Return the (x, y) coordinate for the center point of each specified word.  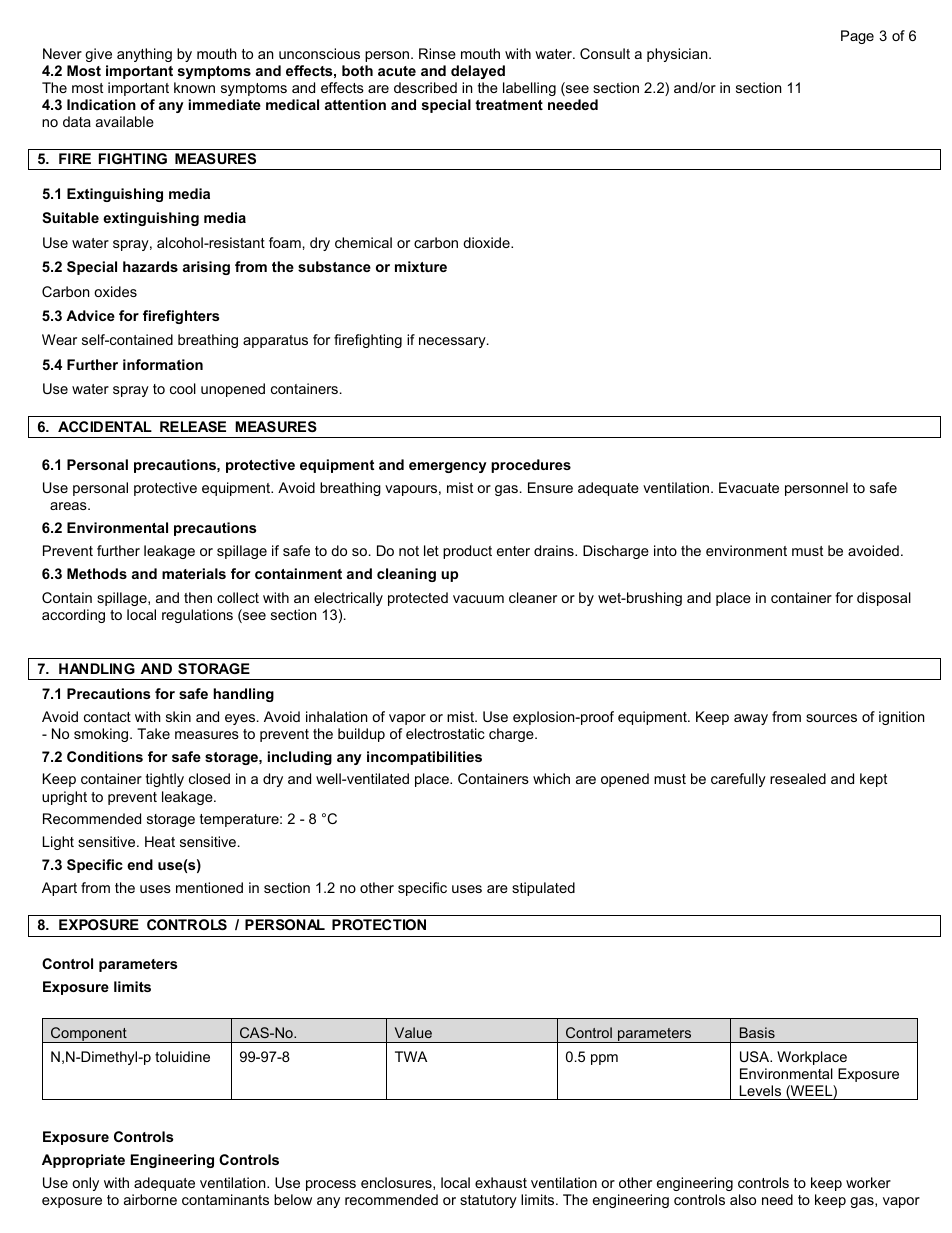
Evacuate (749, 487)
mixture (421, 266)
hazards (150, 266)
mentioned (209, 887)
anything (144, 55)
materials (194, 573)
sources (831, 718)
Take (153, 733)
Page (857, 37)
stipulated (543, 889)
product (467, 552)
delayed (478, 72)
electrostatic (445, 733)
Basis (757, 1032)
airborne (150, 1199)
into (665, 550)
